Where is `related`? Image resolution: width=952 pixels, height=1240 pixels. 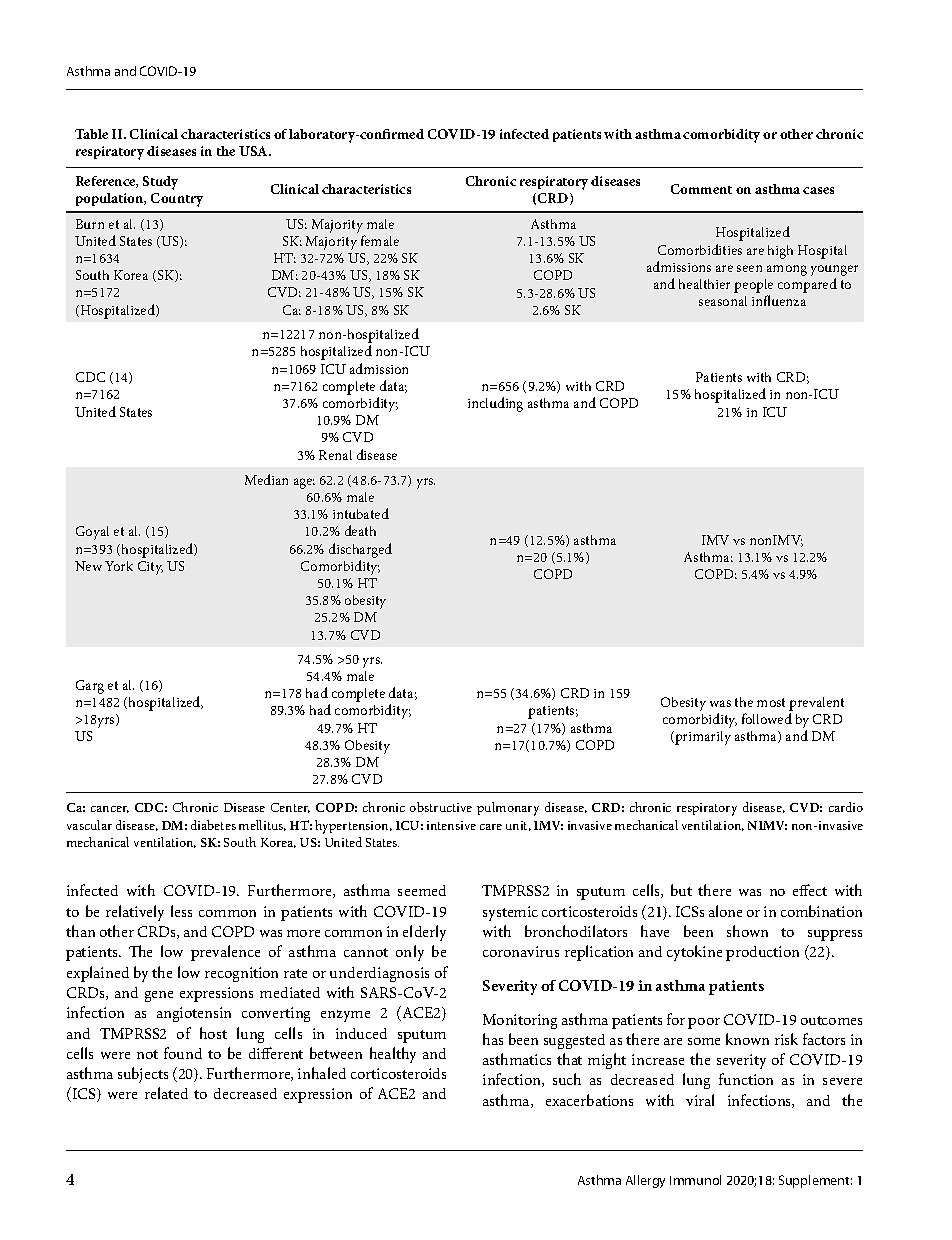 related is located at coordinates (166, 1093).
